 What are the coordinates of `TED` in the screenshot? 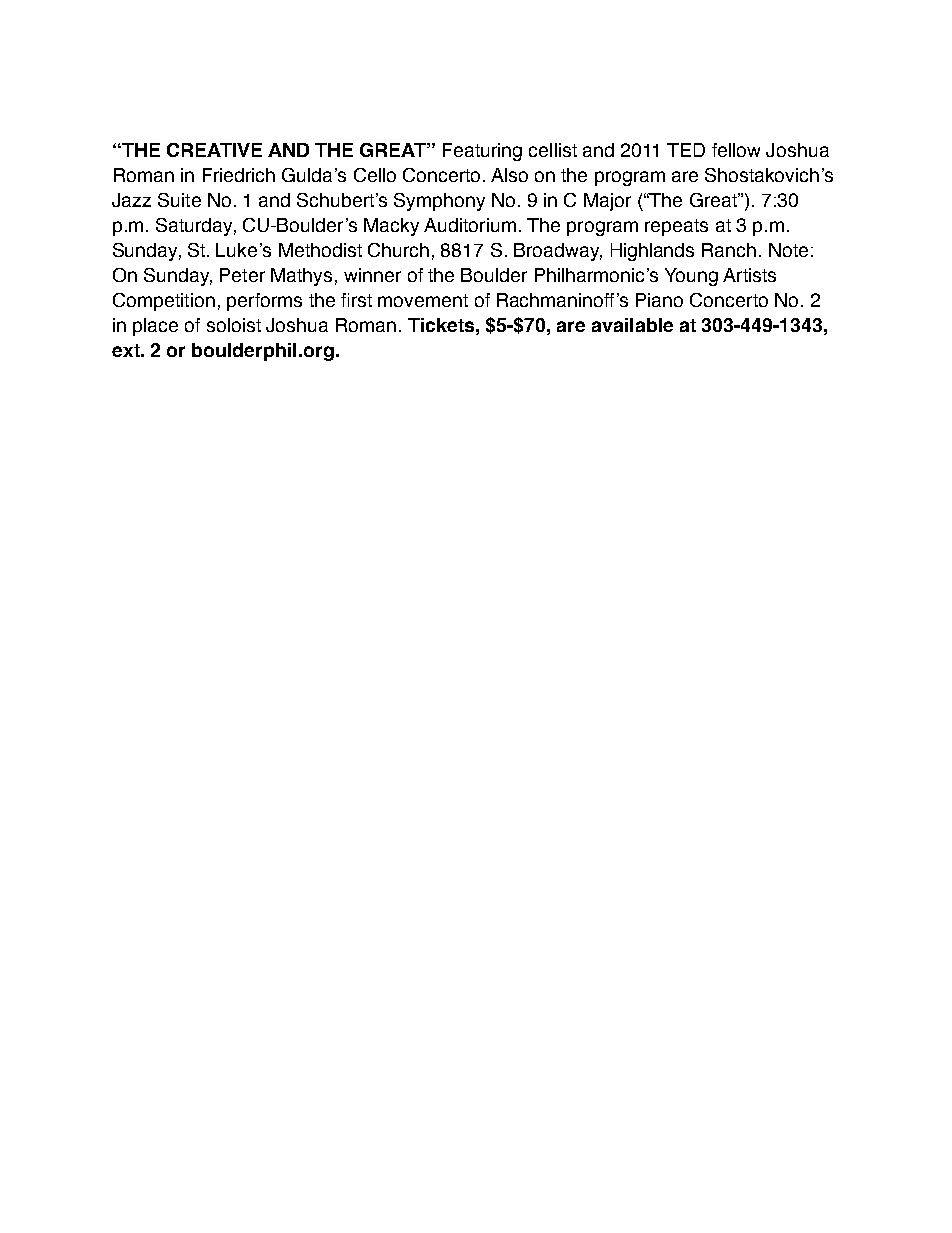 It's located at (686, 150).
